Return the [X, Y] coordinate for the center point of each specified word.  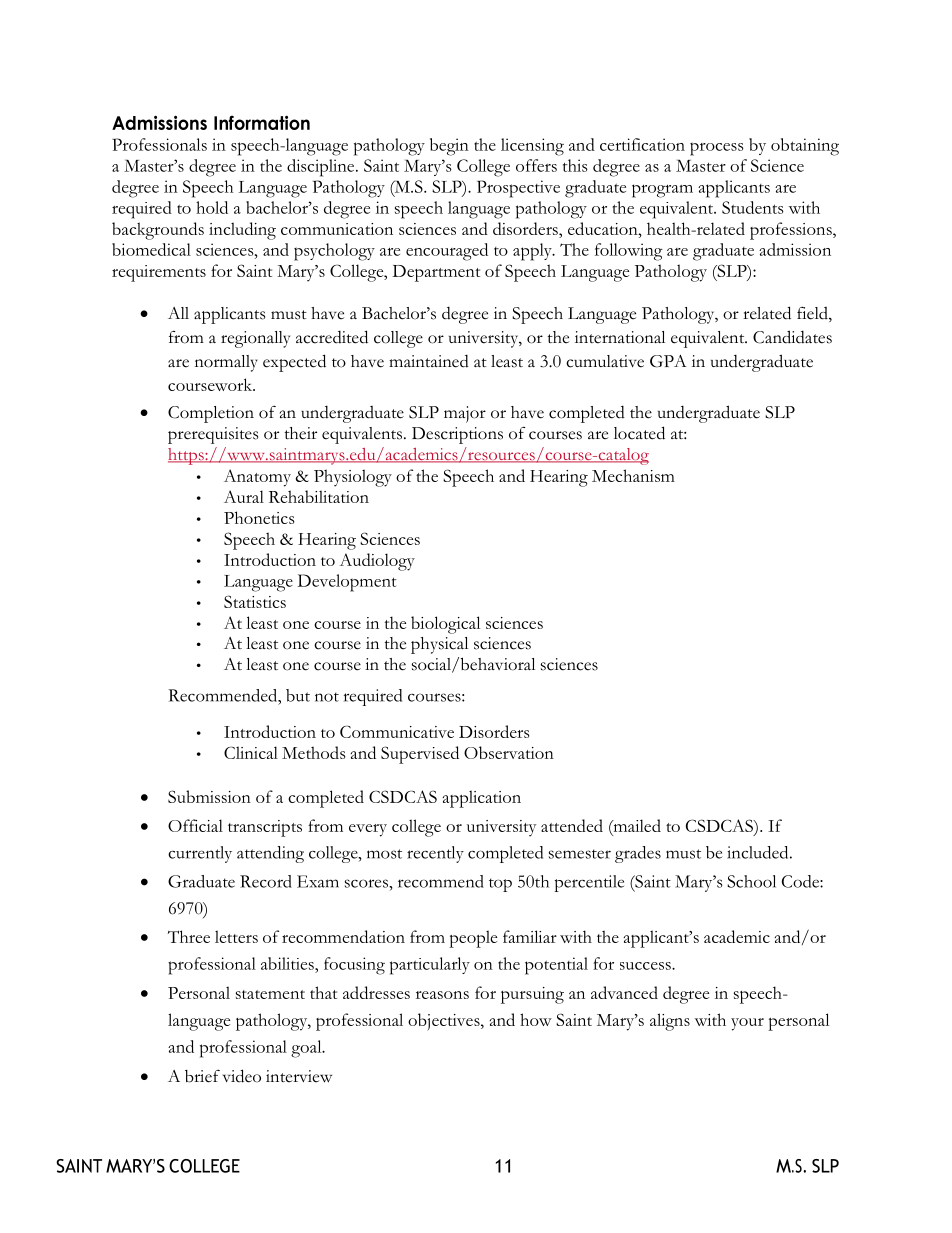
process [717, 149]
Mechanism [633, 475]
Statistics [255, 601]
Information [262, 122]
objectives [445, 1022]
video [241, 1076]
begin [449, 147]
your [747, 1024]
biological [445, 625]
